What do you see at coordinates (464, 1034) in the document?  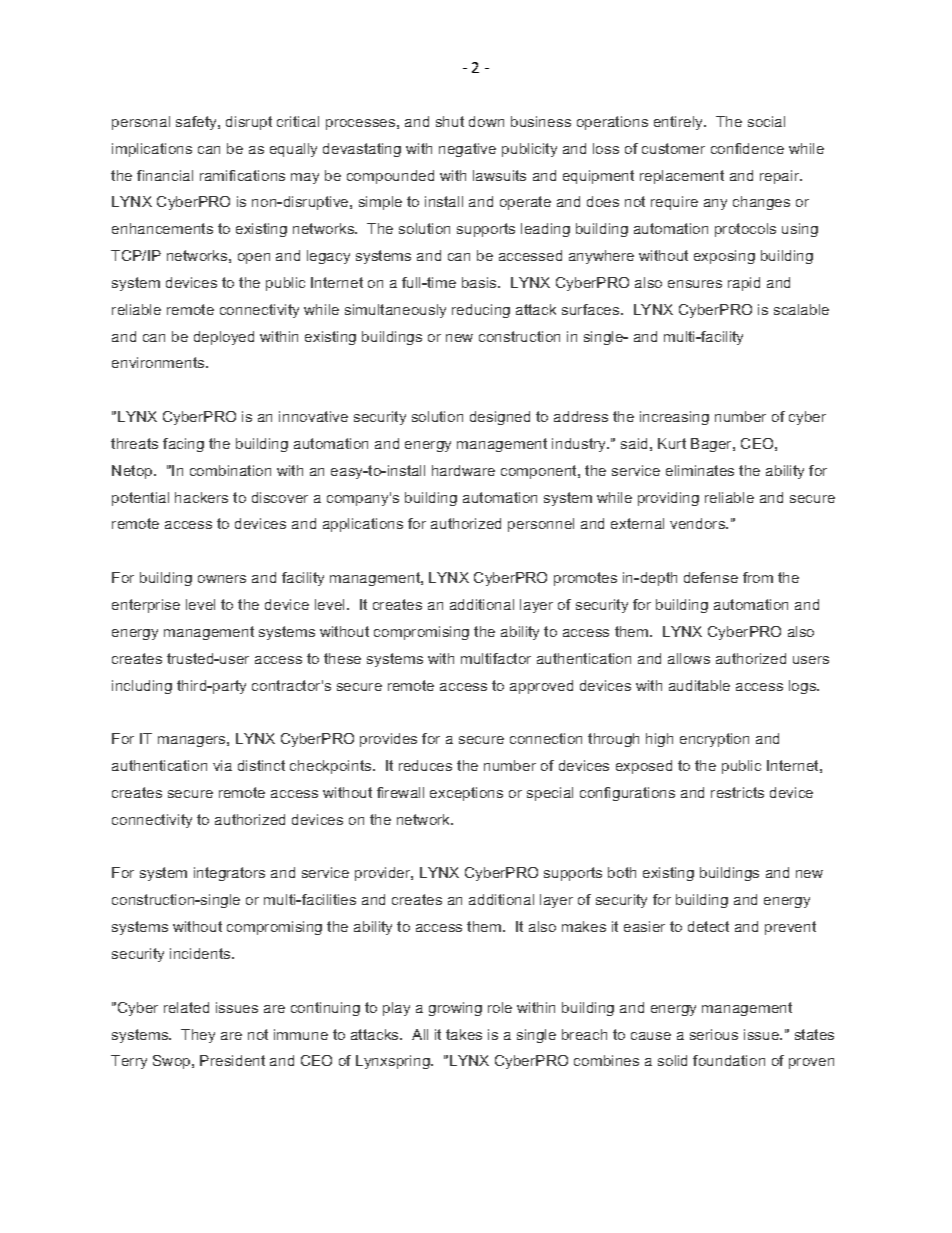 I see `takes` at bounding box center [464, 1034].
